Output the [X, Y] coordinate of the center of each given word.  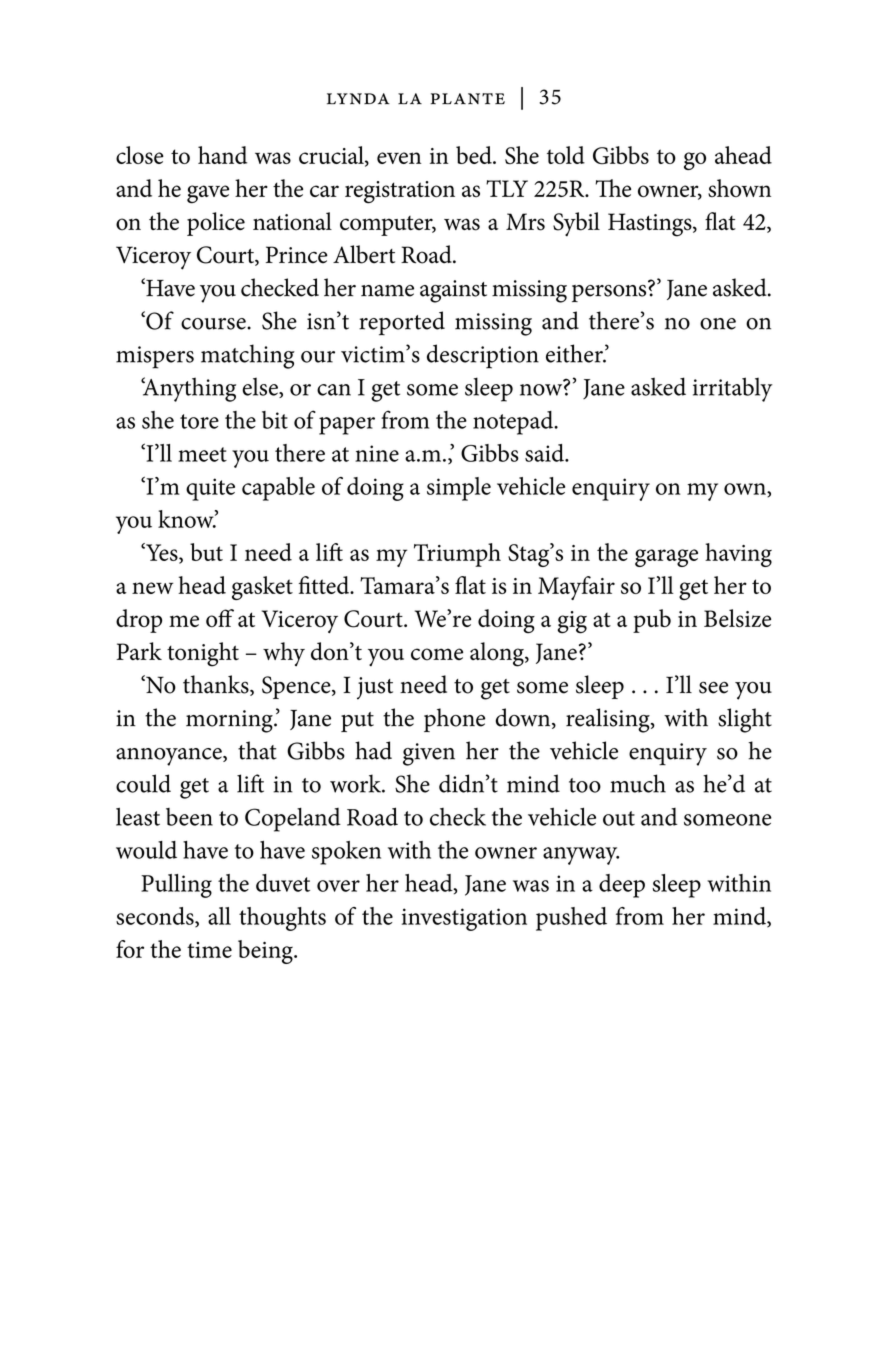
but [206, 552]
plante [468, 98]
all [219, 916]
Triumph [457, 555]
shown [739, 188]
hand [222, 155]
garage [666, 558]
